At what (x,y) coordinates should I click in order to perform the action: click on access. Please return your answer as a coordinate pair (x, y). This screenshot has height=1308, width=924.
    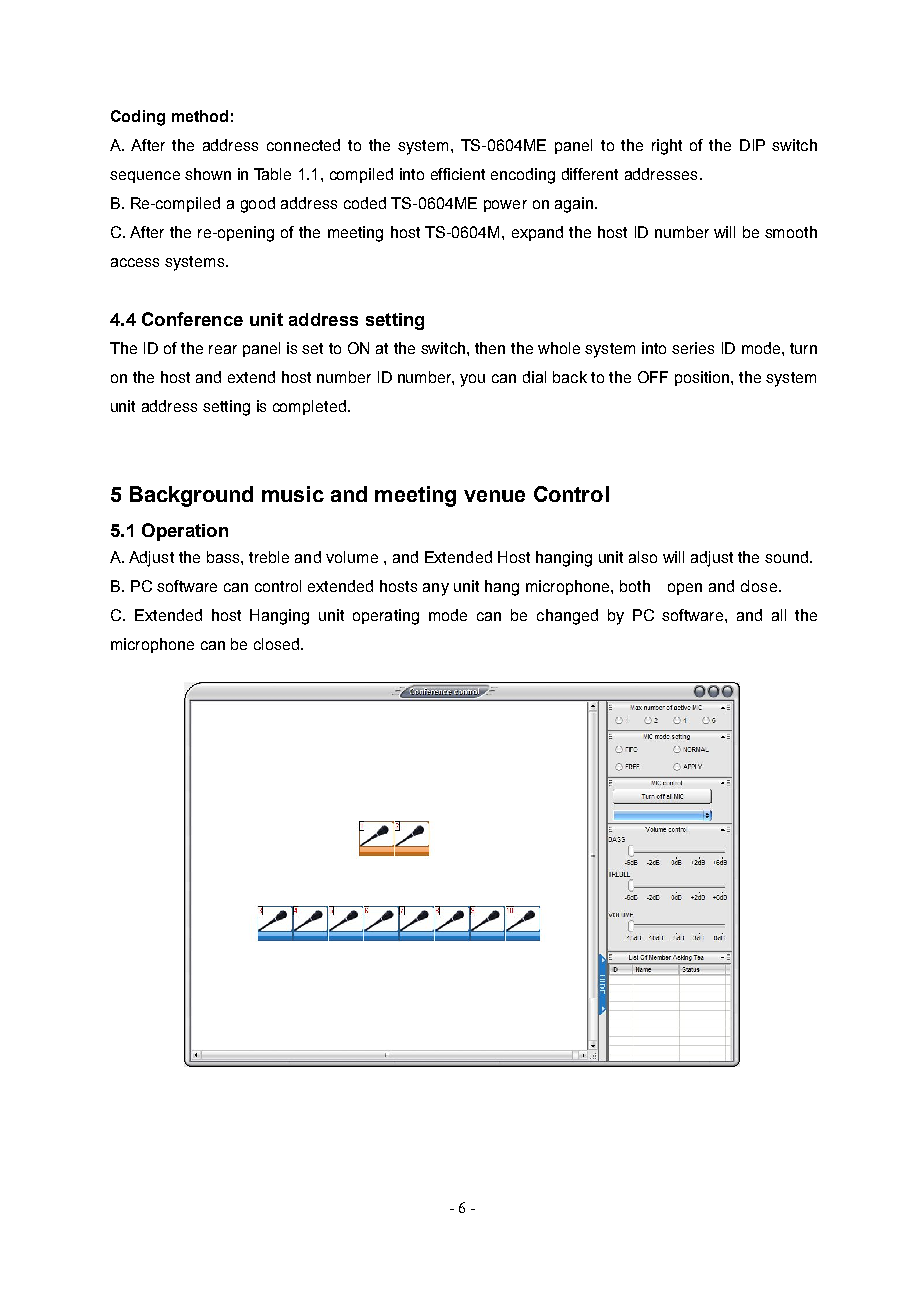
    Looking at the image, I should click on (135, 262).
